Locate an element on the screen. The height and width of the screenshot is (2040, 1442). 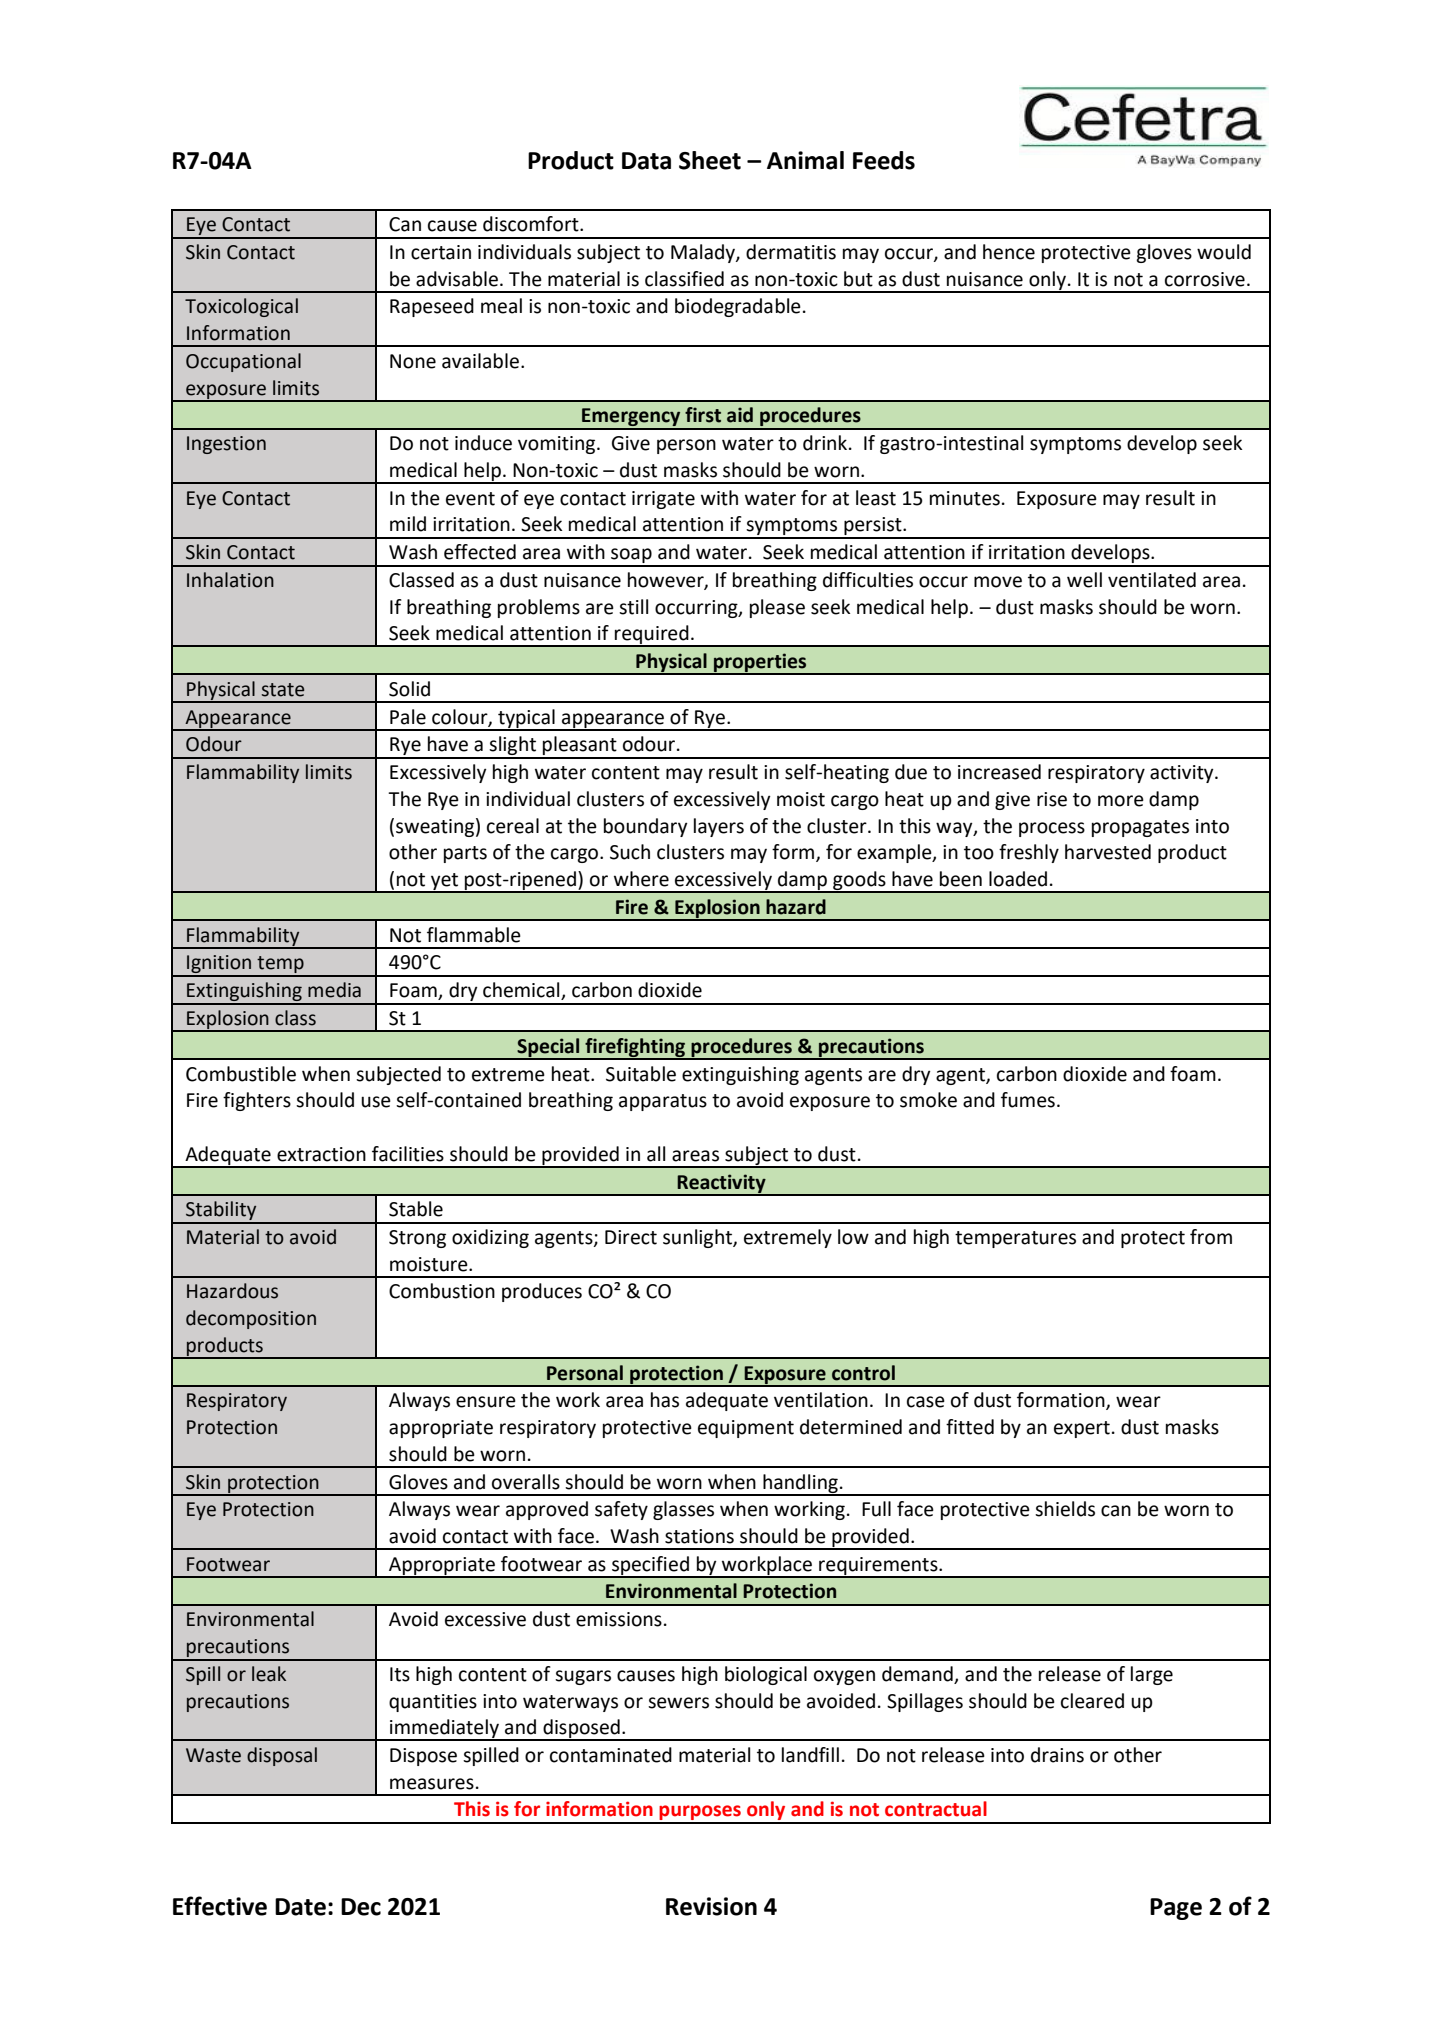
Sheet is located at coordinates (710, 160).
